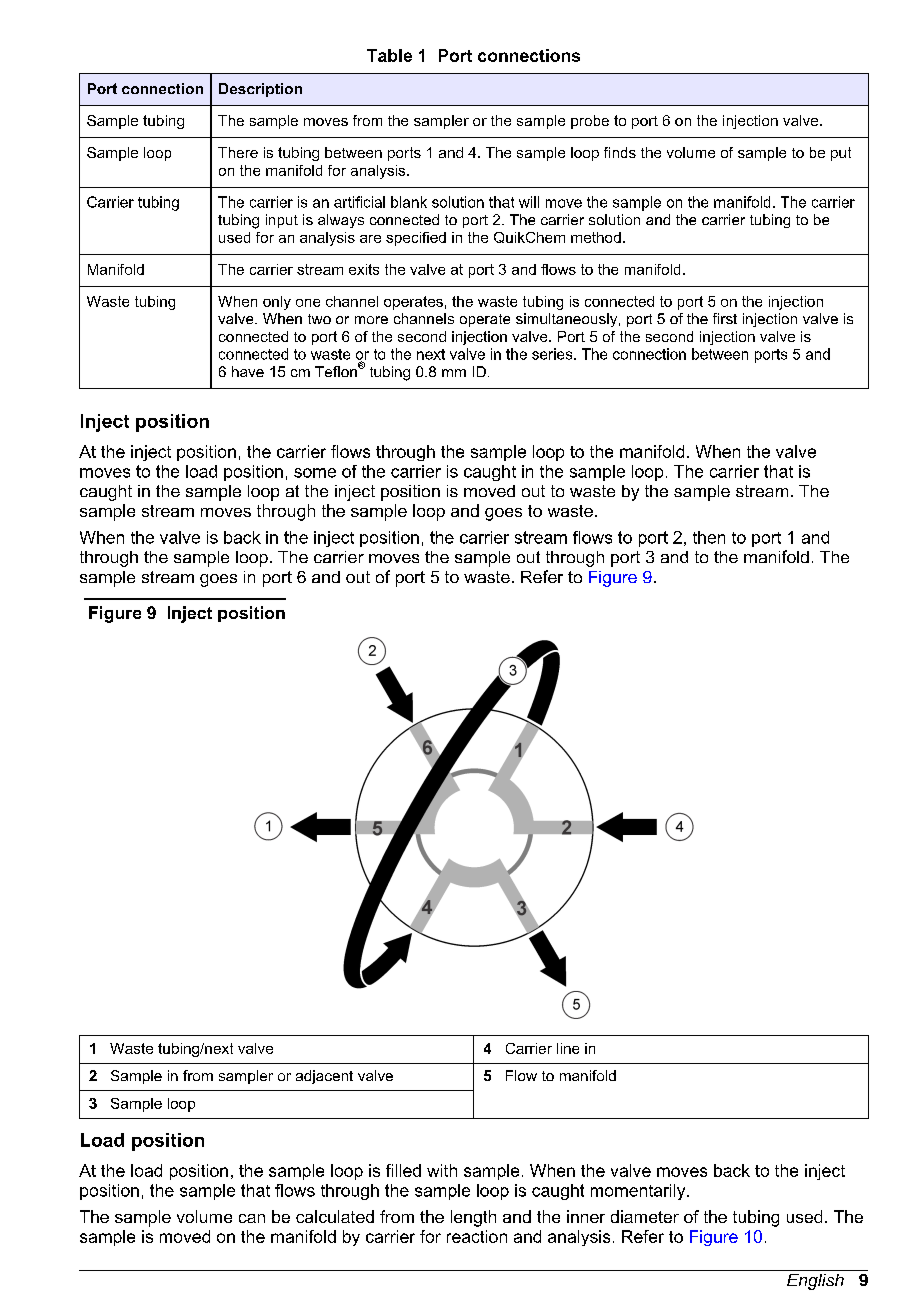 The width and height of the screenshot is (924, 1311). What do you see at coordinates (315, 473) in the screenshot?
I see `some` at bounding box center [315, 473].
